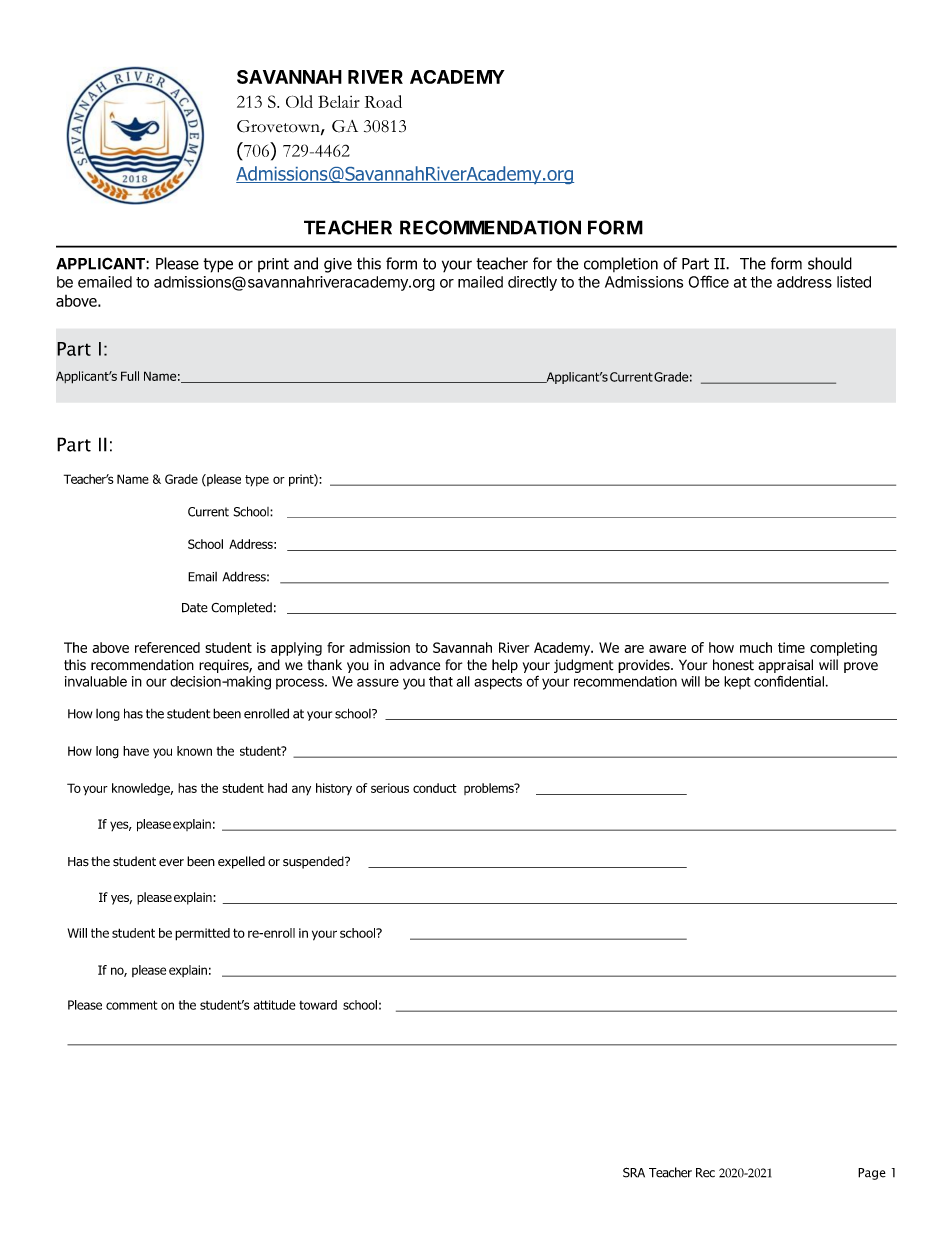 The image size is (952, 1233). I want to click on SRA, so click(634, 1172).
